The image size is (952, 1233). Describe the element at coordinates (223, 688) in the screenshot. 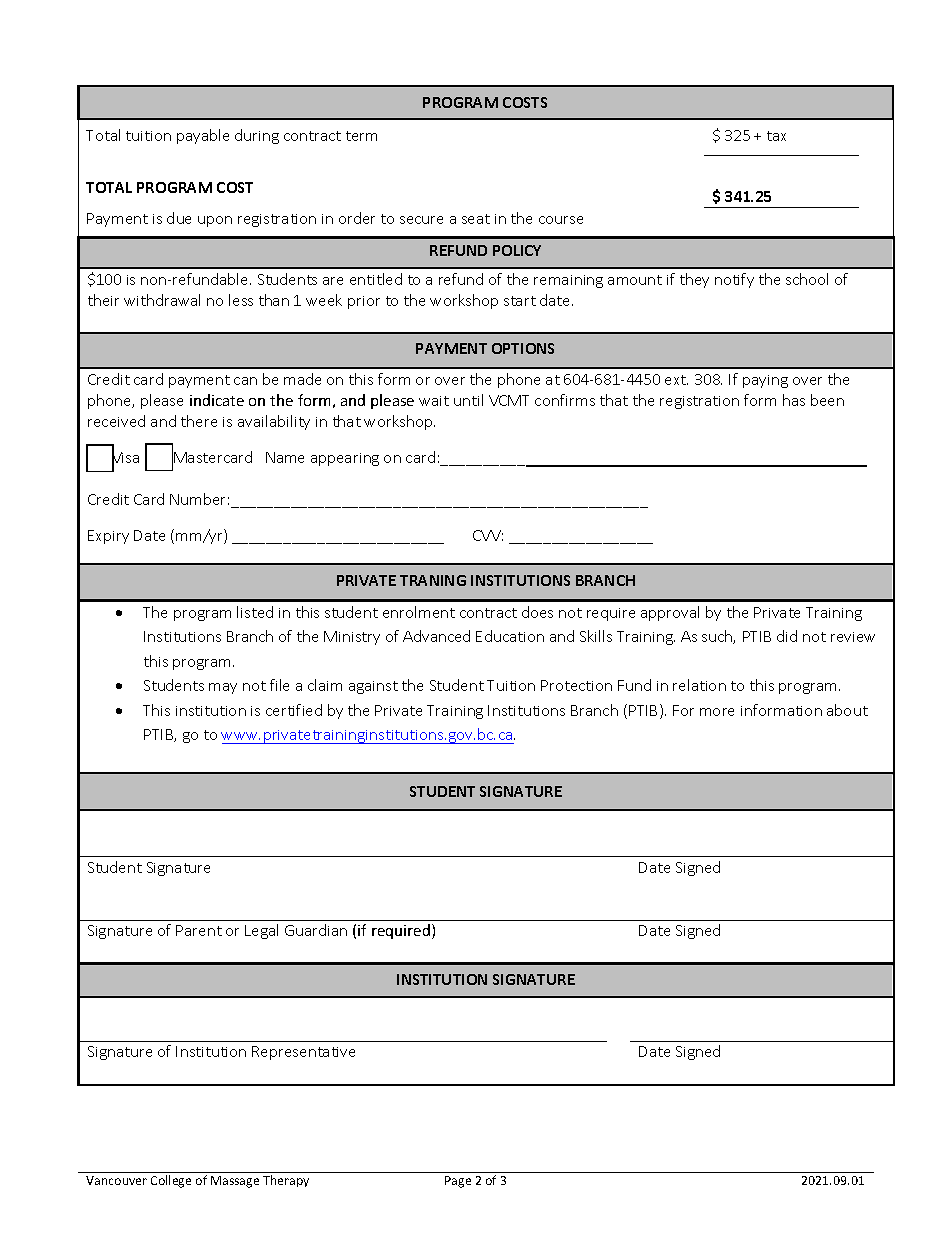

I see `may` at that location.
